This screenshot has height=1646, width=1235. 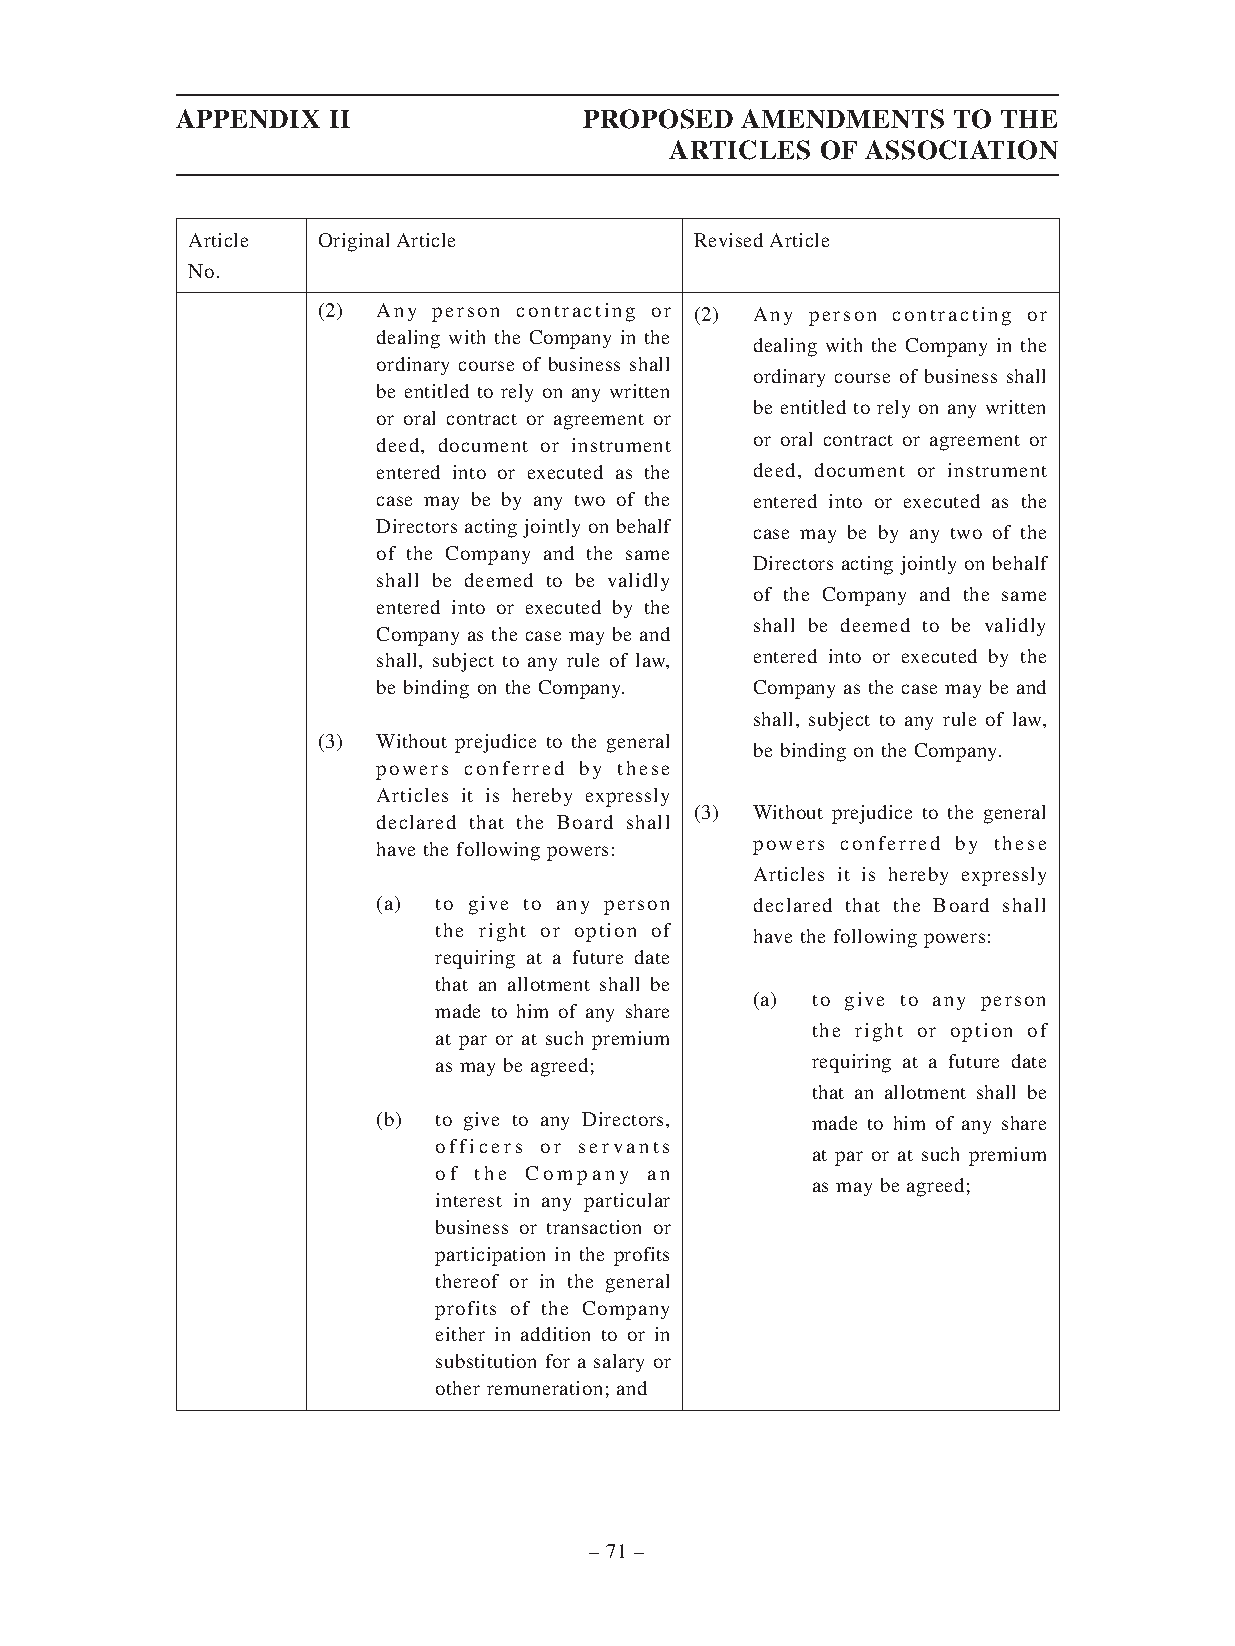 I want to click on either, so click(x=460, y=1334).
